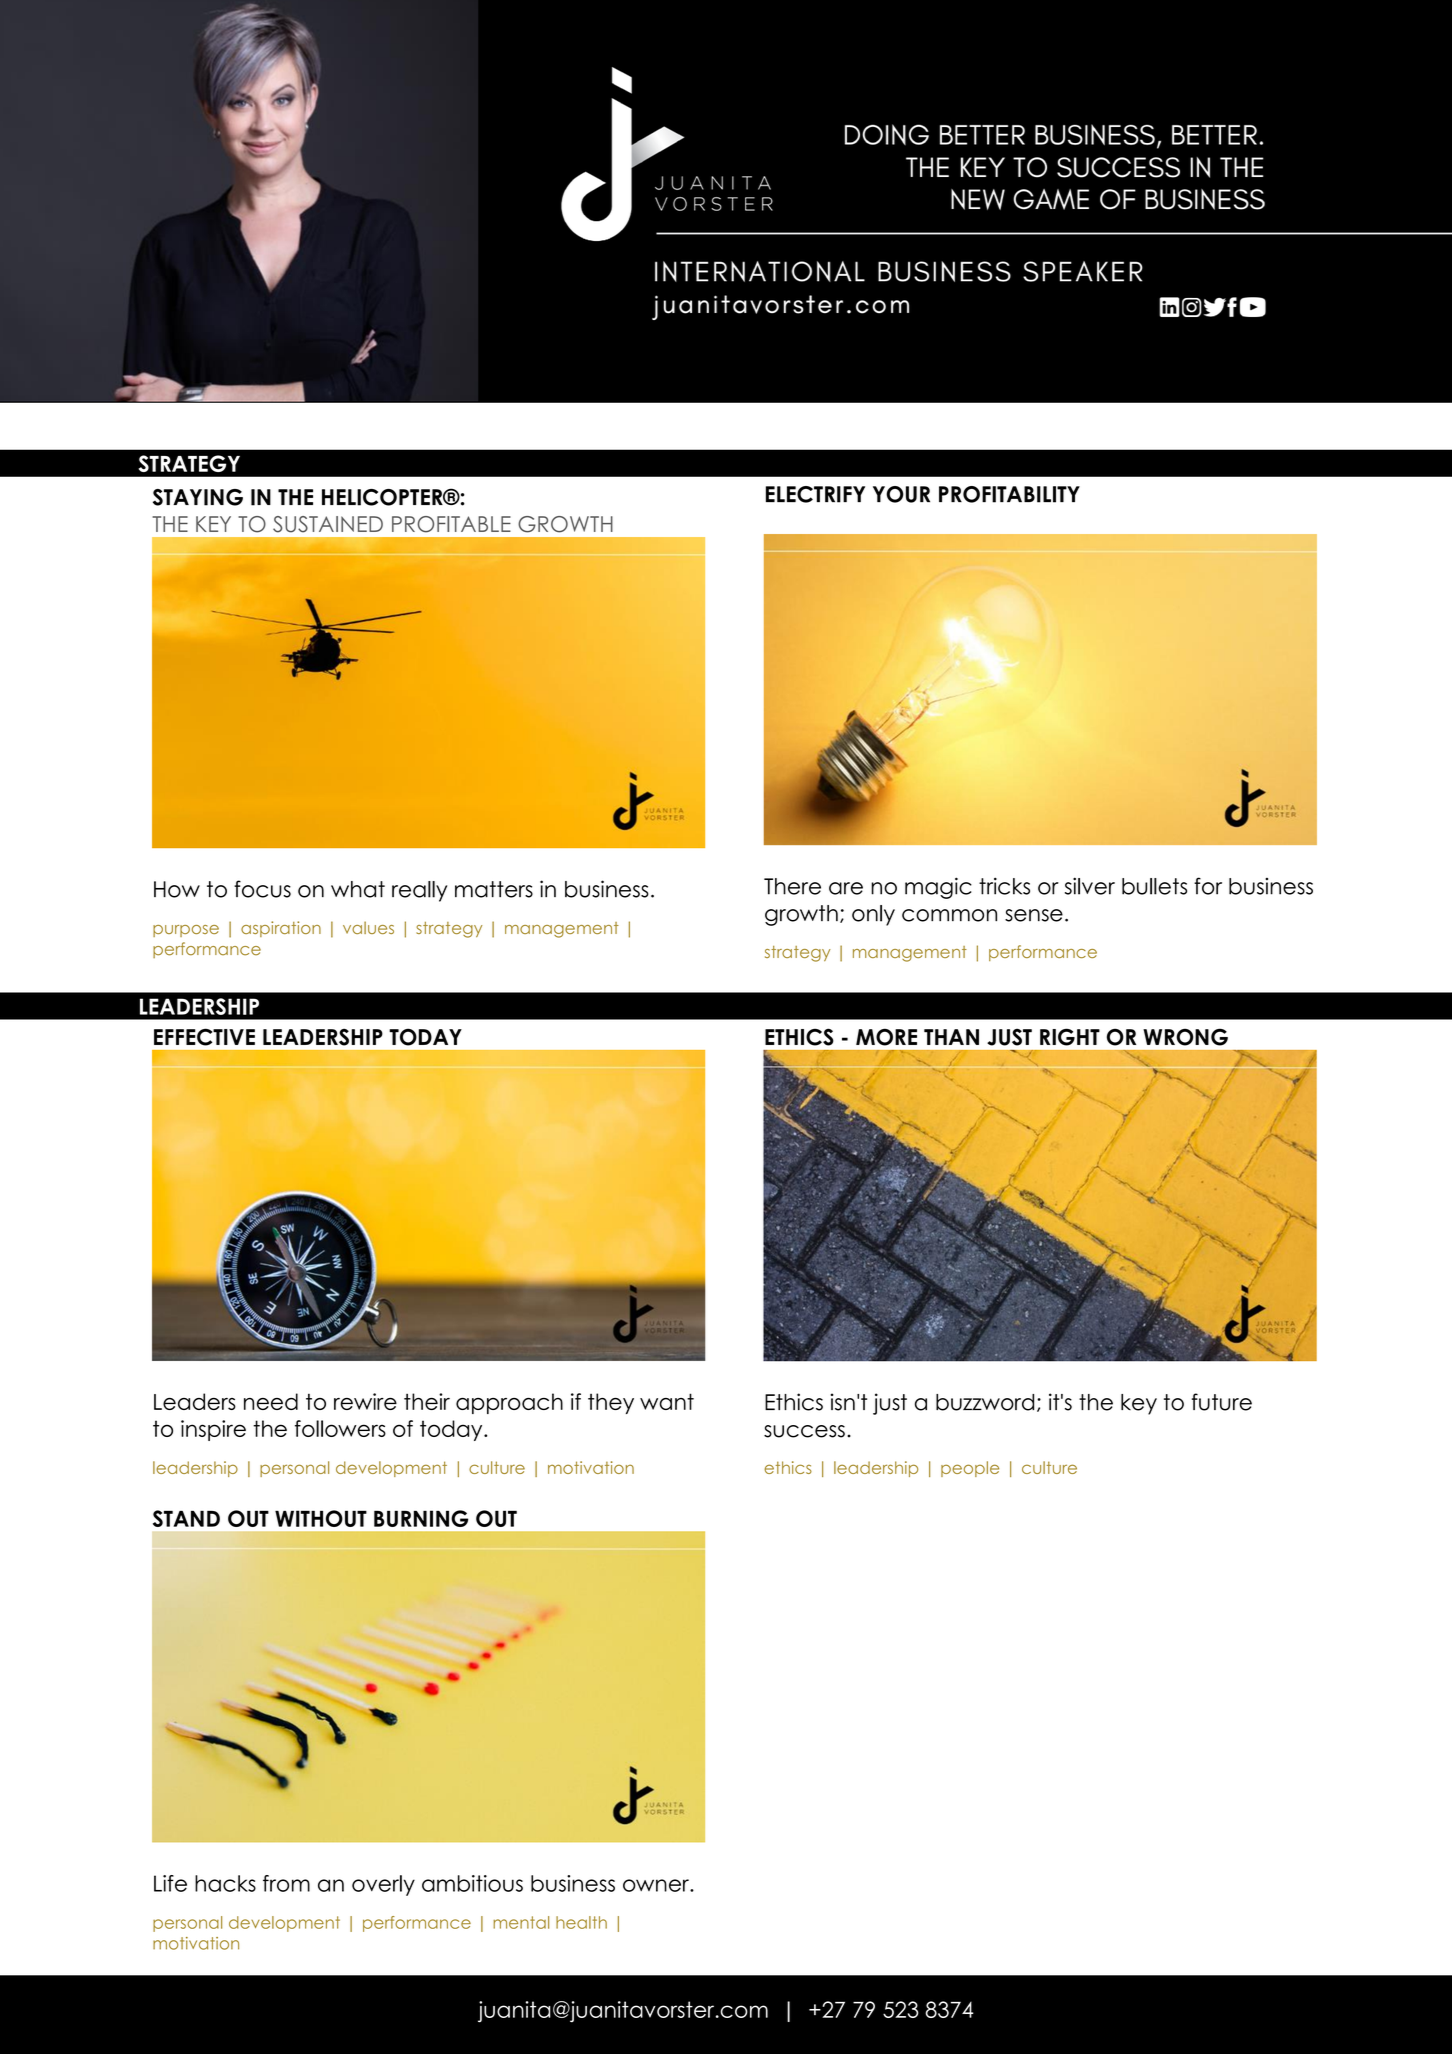  What do you see at coordinates (340, 1428) in the document?
I see `followers` at bounding box center [340, 1428].
